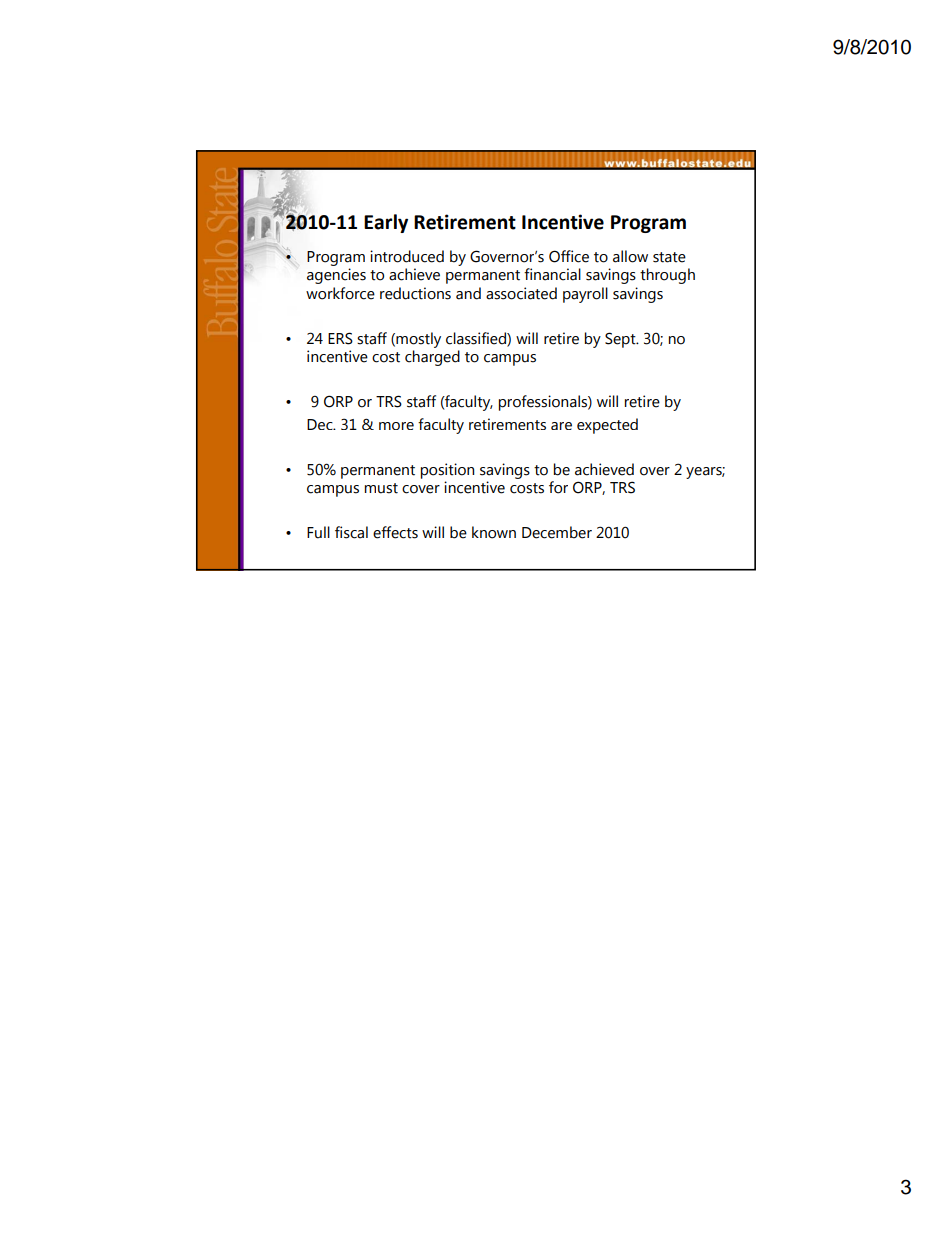 This page has width=952, height=1233. I want to click on are, so click(561, 426).
